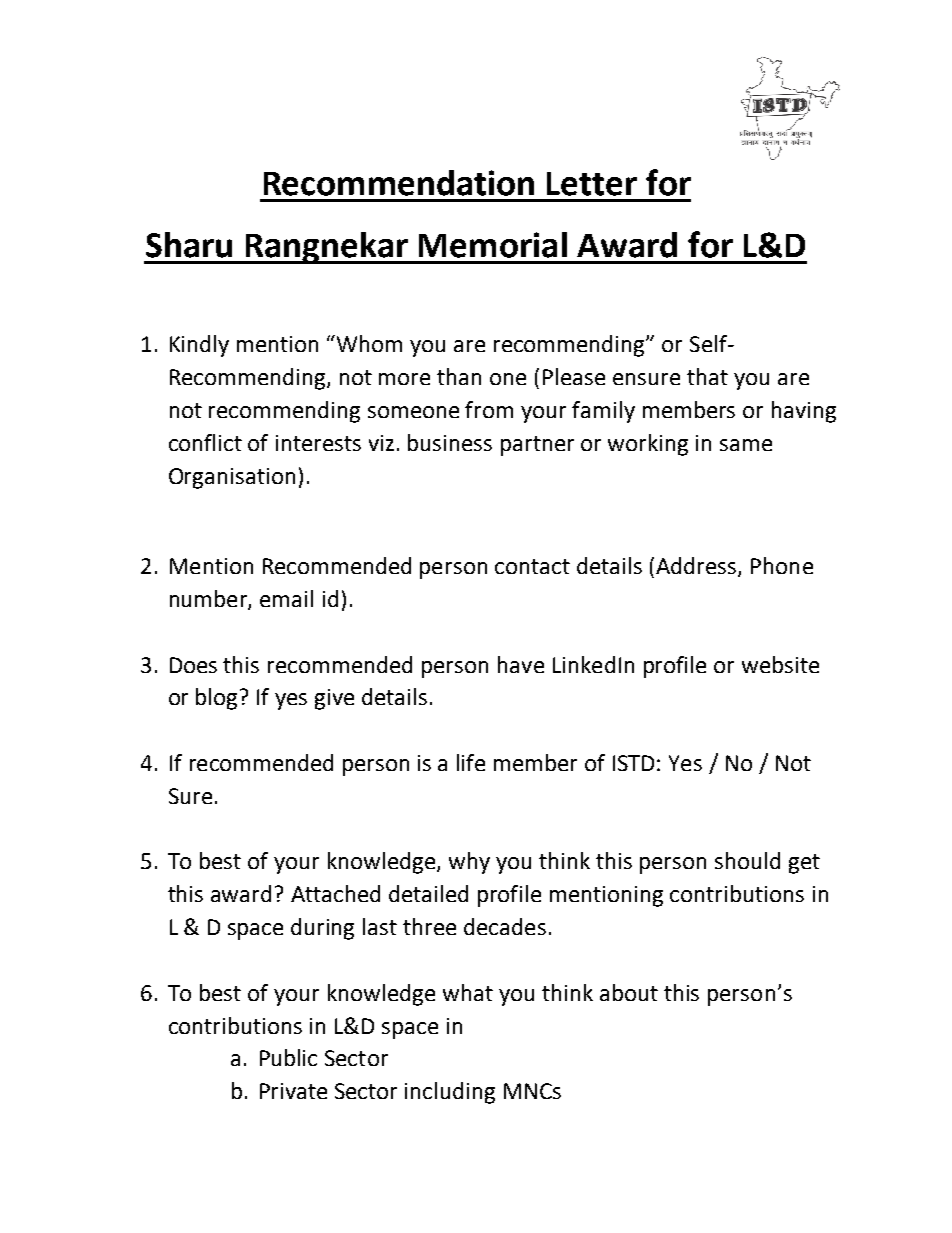 This screenshot has height=1233, width=952. What do you see at coordinates (493, 245) in the screenshot?
I see `Memorial` at bounding box center [493, 245].
